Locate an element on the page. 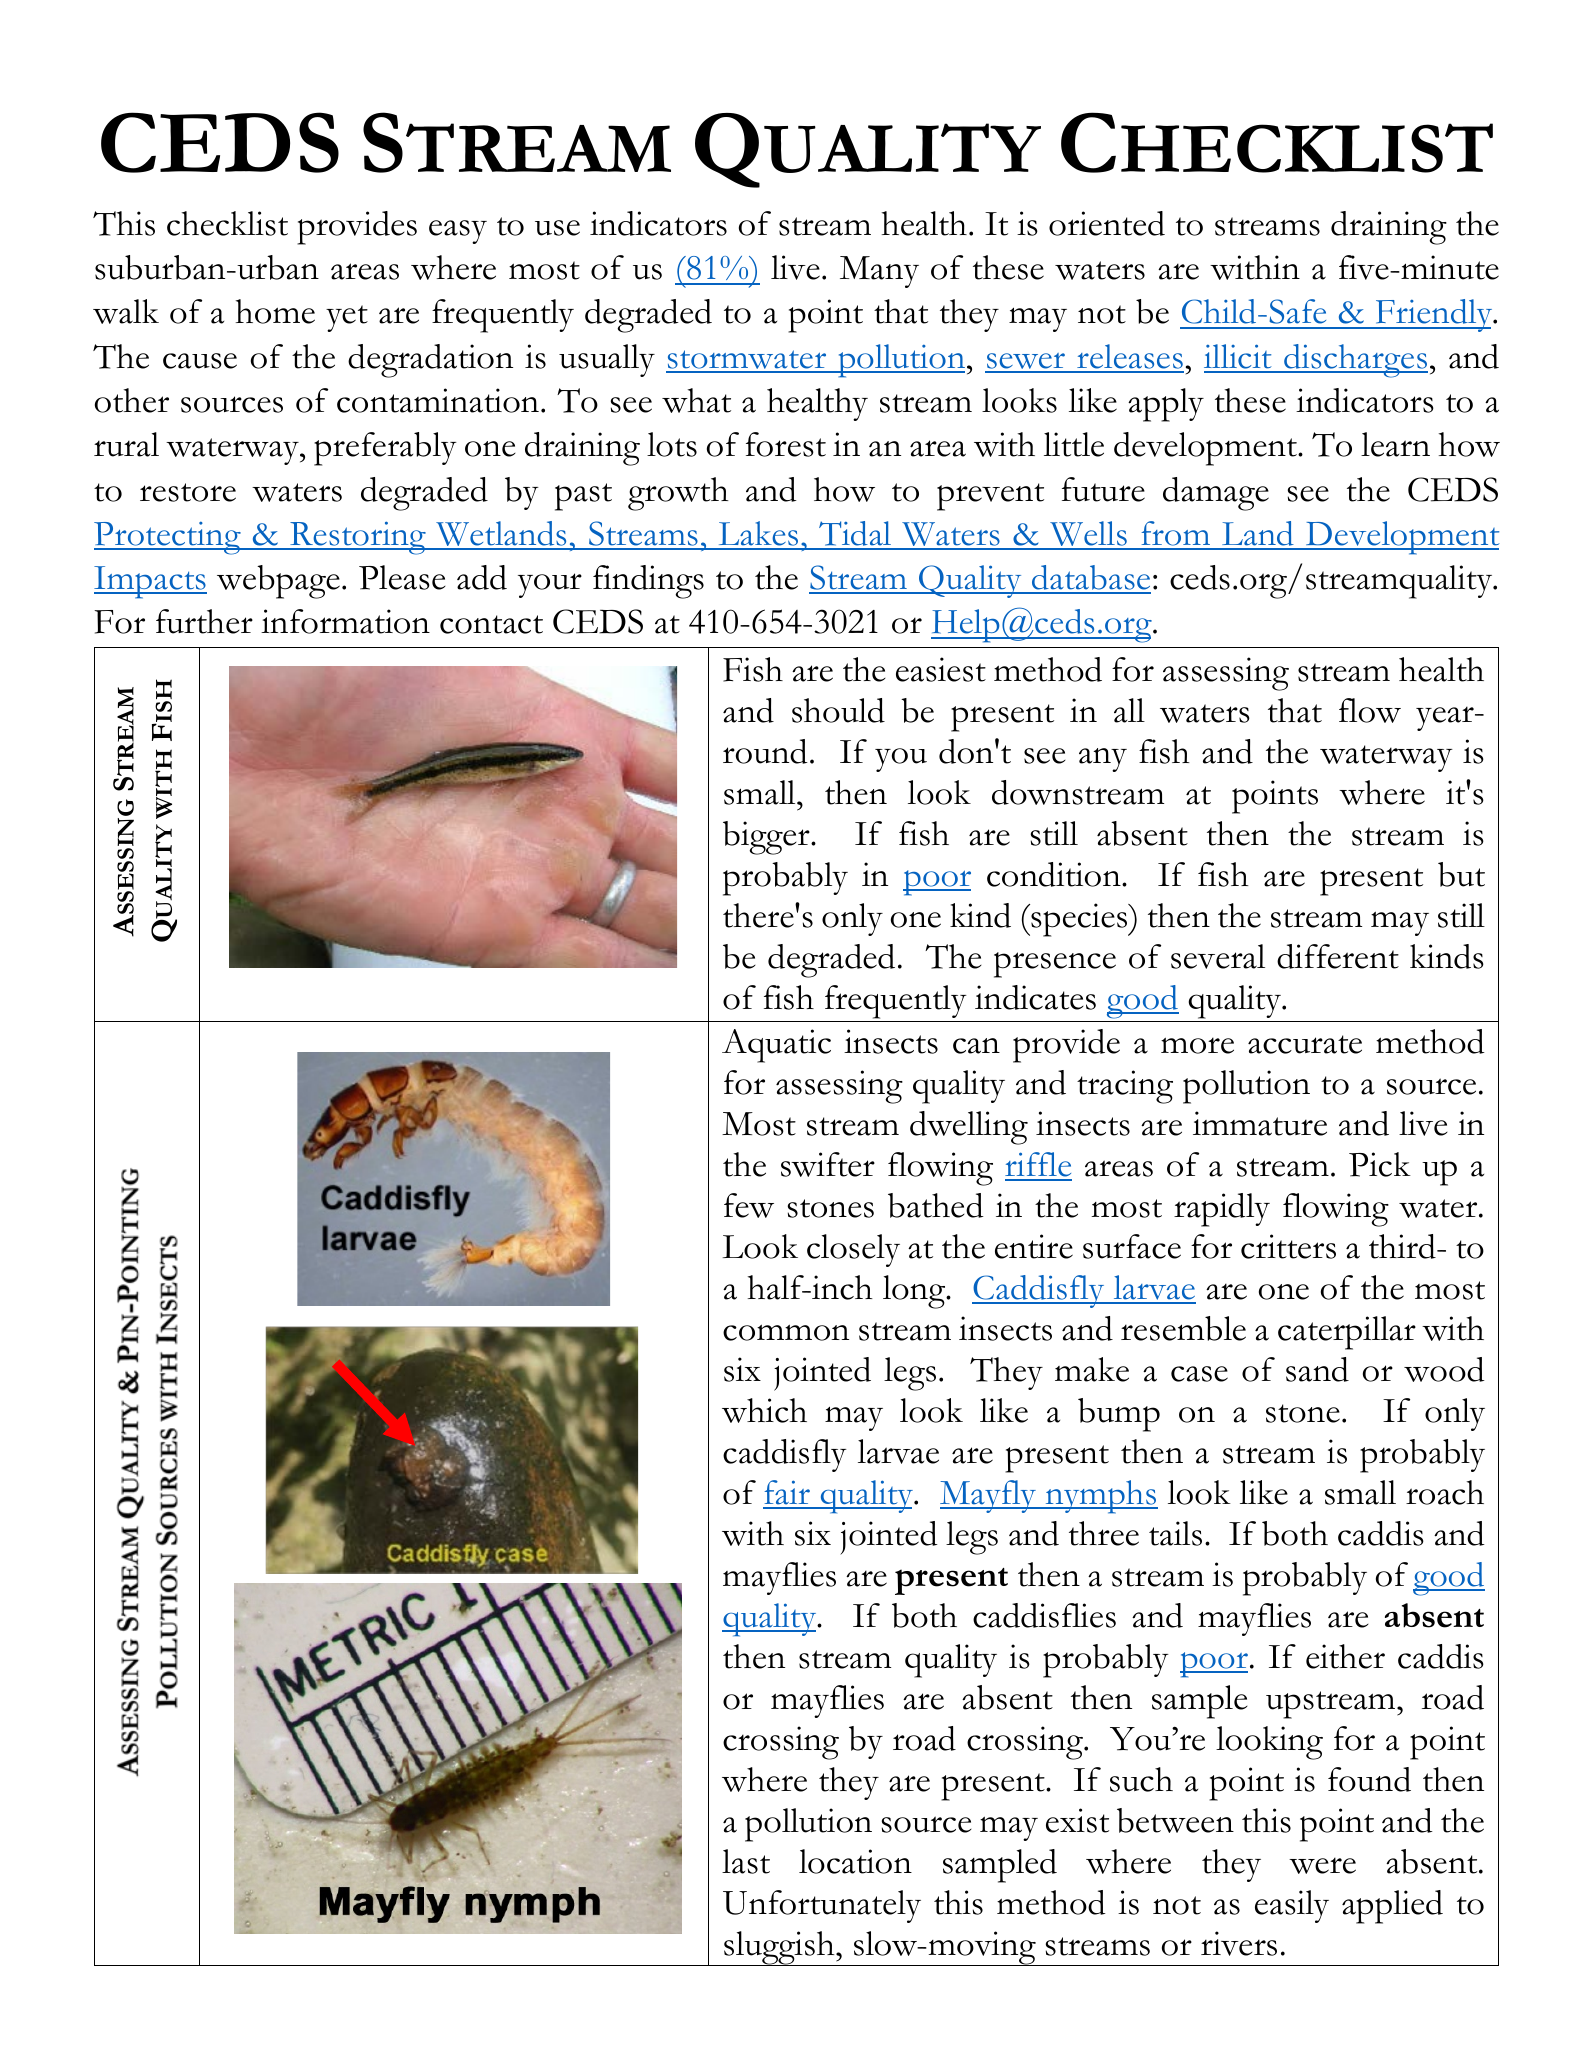 This document has height=2062, width=1593. information is located at coordinates (345, 621).
